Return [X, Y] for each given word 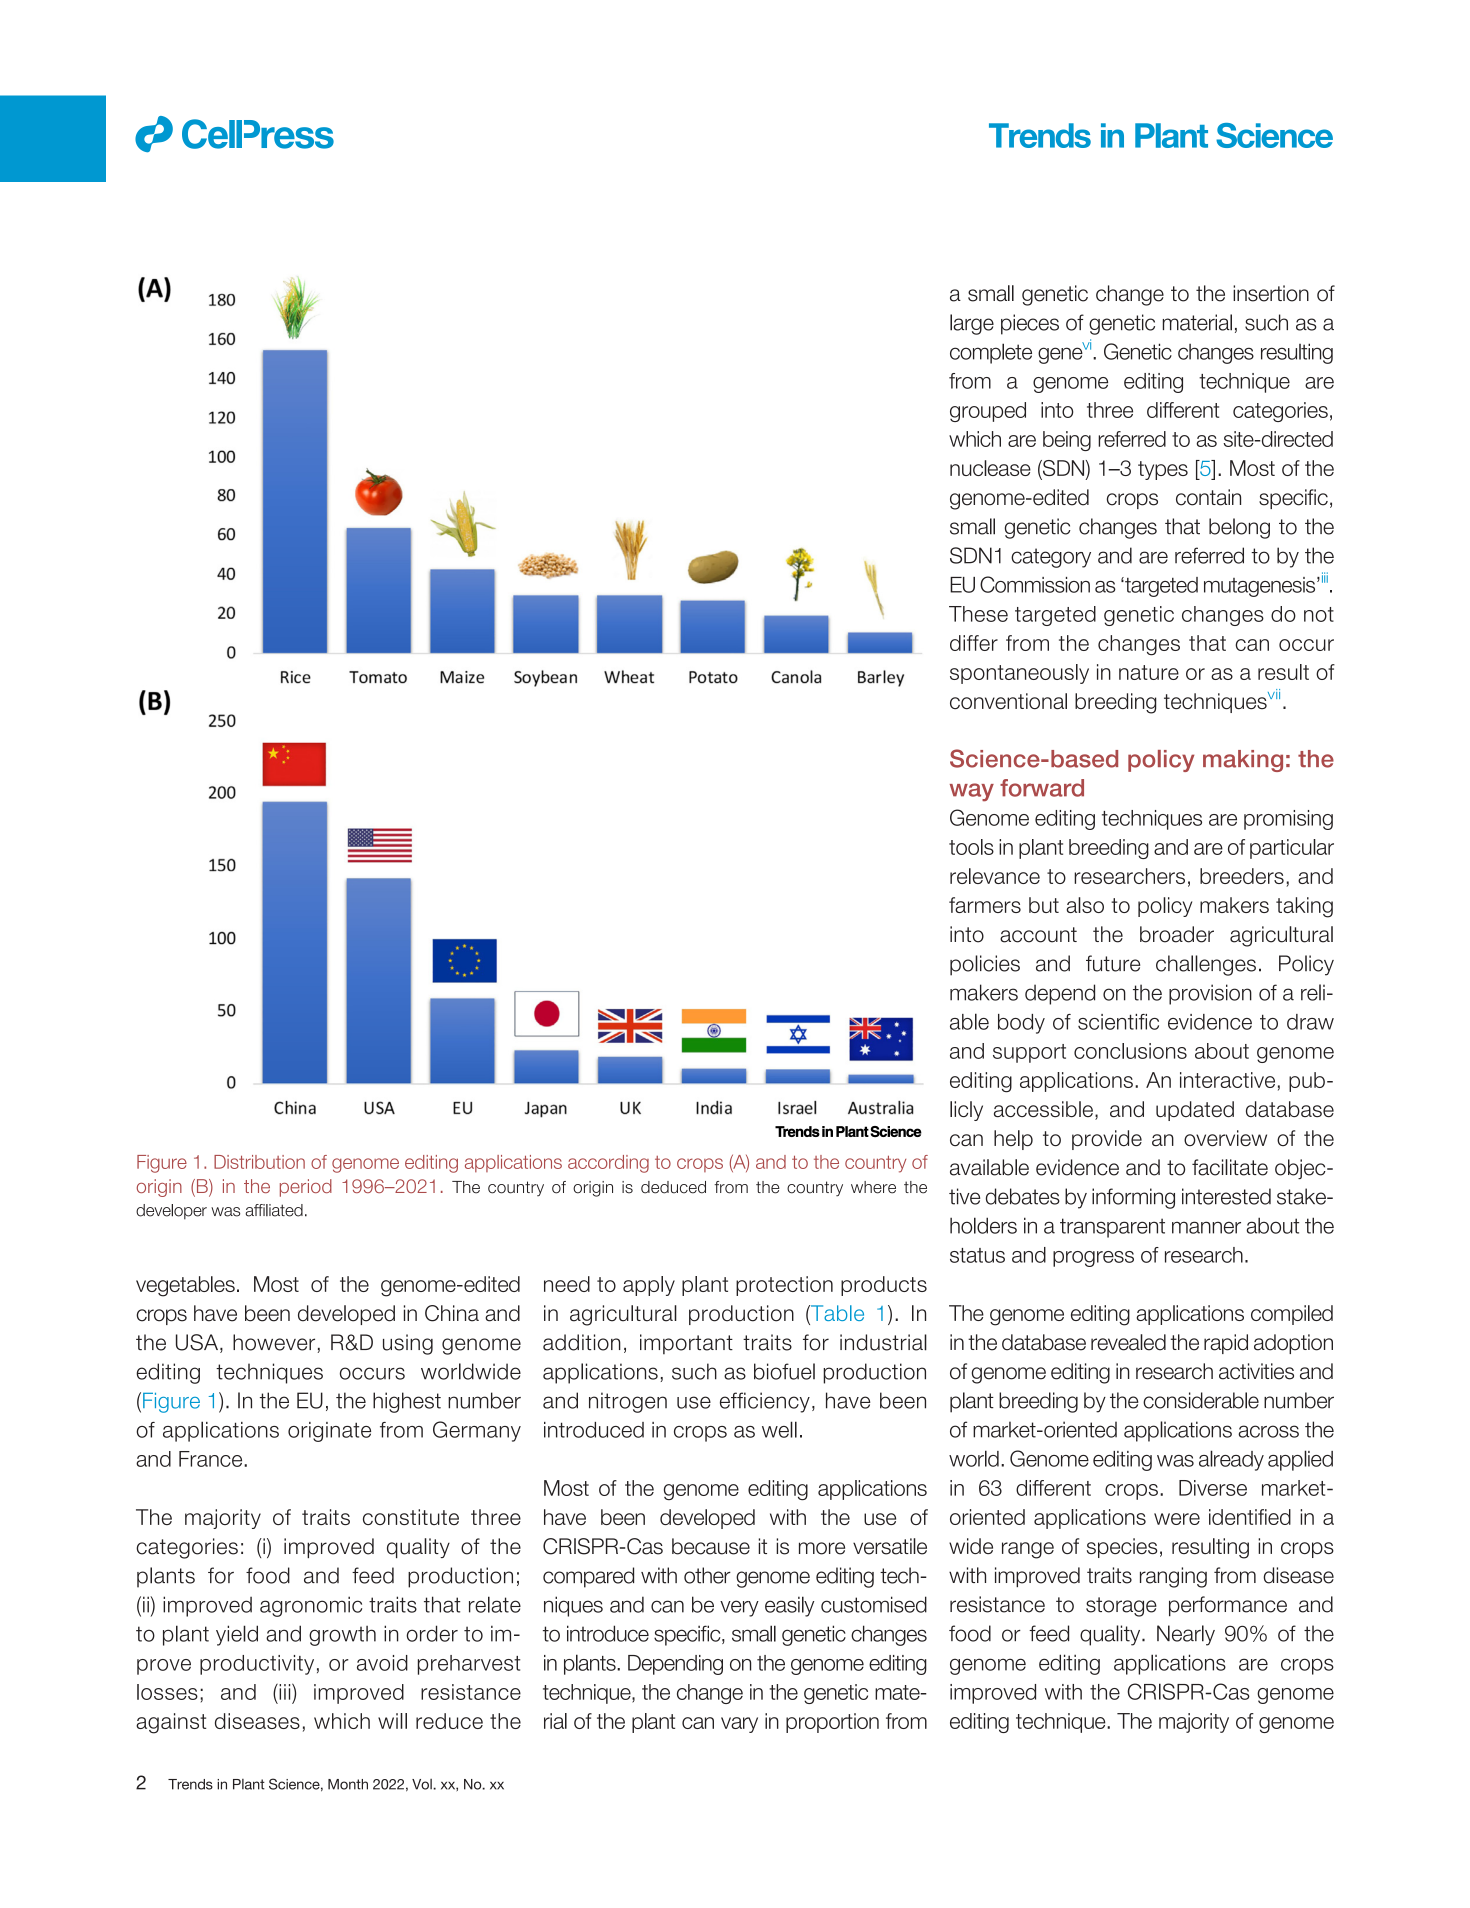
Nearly [1186, 1635]
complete [991, 353]
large [972, 324]
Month [348, 1784]
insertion [1271, 293]
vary [739, 1725]
